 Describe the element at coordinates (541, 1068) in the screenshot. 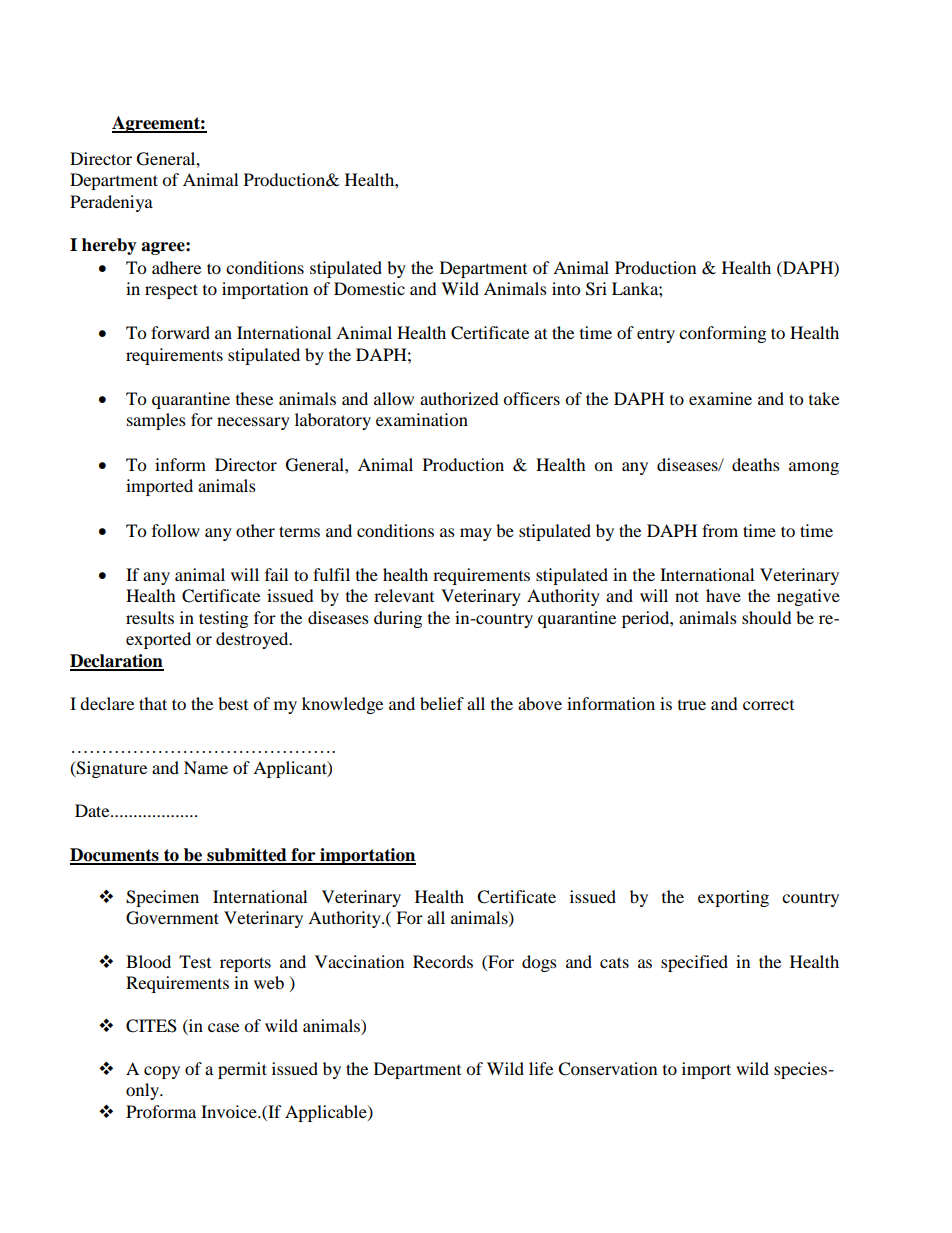

I see `life` at that location.
